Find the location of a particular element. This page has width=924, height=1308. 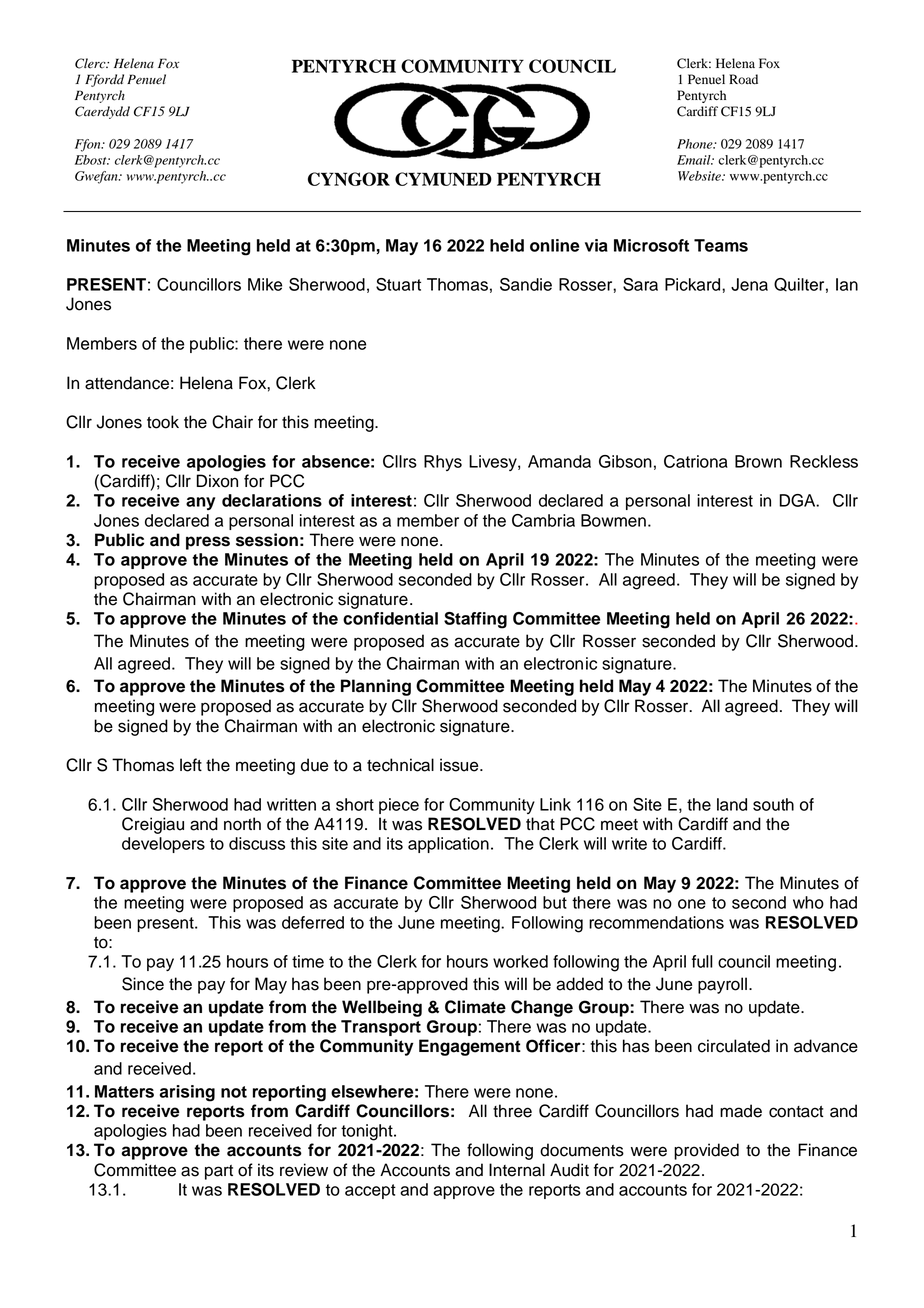

part is located at coordinates (219, 1172).
